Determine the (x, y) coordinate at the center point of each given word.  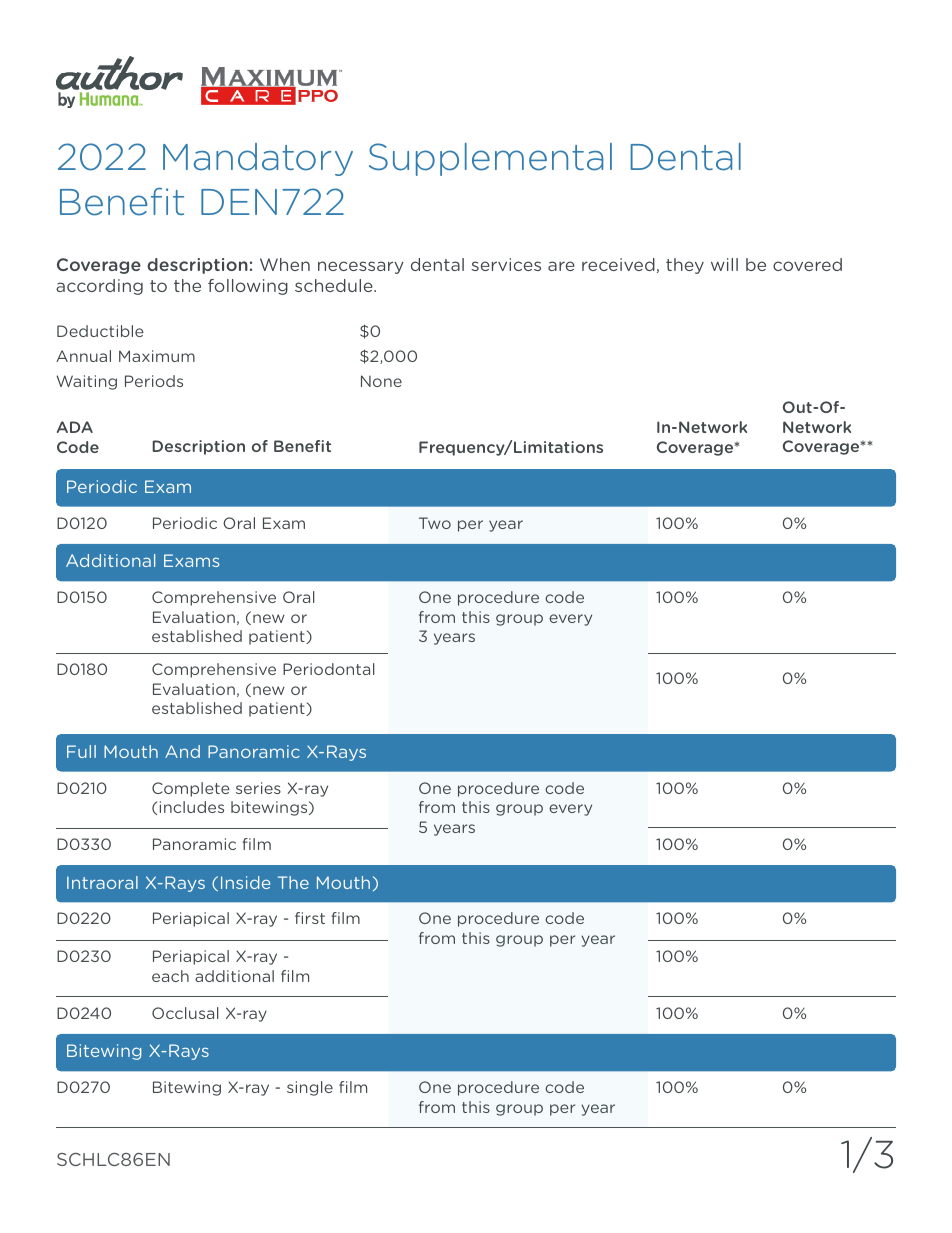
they (685, 266)
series (258, 788)
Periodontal (329, 669)
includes (192, 807)
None (381, 381)
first (310, 918)
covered (807, 264)
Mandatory (258, 159)
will (724, 264)
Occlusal (185, 1013)
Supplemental (490, 159)
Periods (154, 381)
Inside (245, 882)
